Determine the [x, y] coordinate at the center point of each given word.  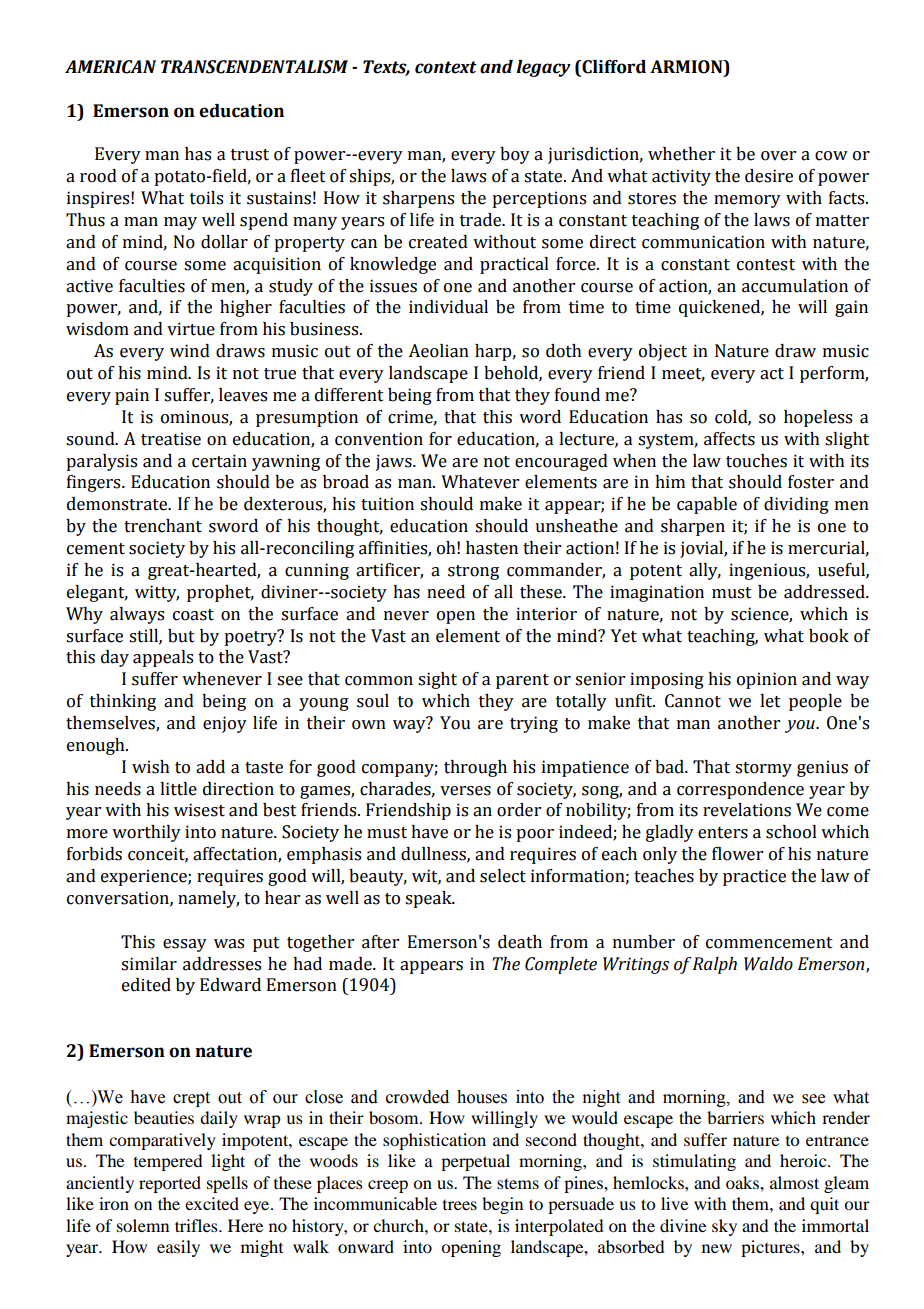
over [778, 156]
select [503, 876]
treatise [171, 439]
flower [737, 854]
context [446, 67]
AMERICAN [110, 67]
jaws [395, 462]
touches [756, 461]
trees [460, 1205]
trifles [197, 1225]
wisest [199, 810]
